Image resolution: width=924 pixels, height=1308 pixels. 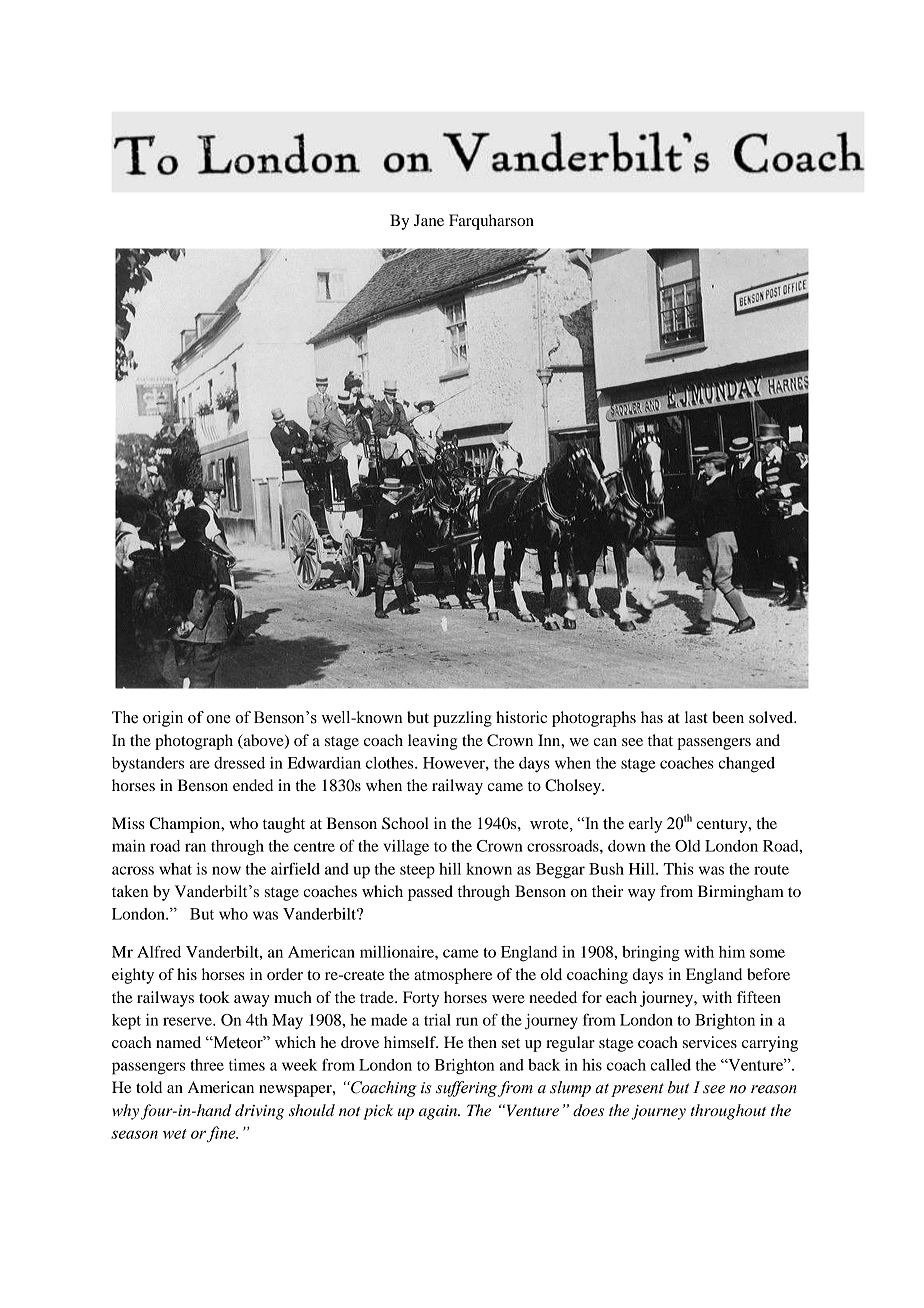 What do you see at coordinates (405, 823) in the page?
I see `School` at bounding box center [405, 823].
